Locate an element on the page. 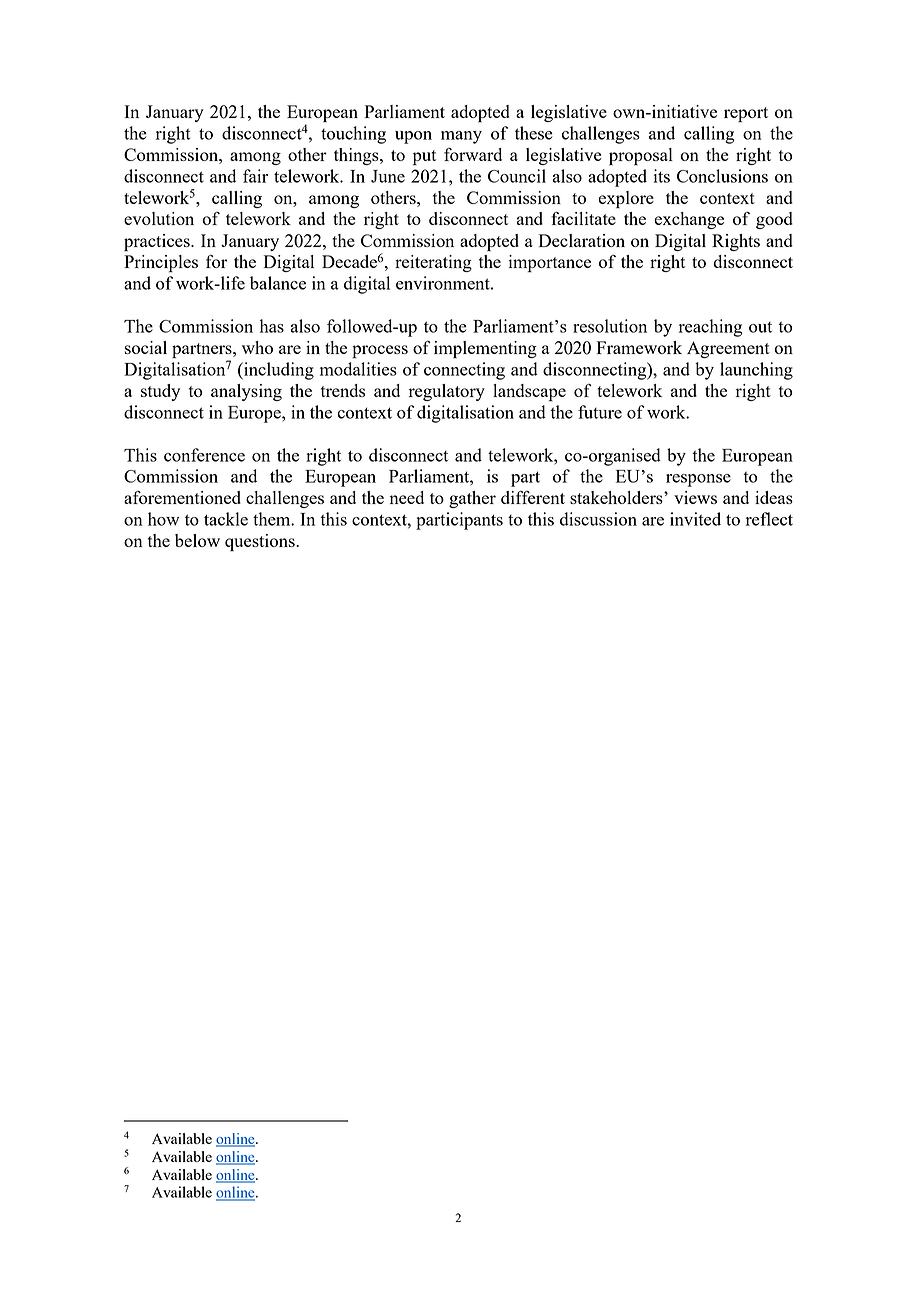 This page has height=1308, width=924. balance is located at coordinates (278, 283).
